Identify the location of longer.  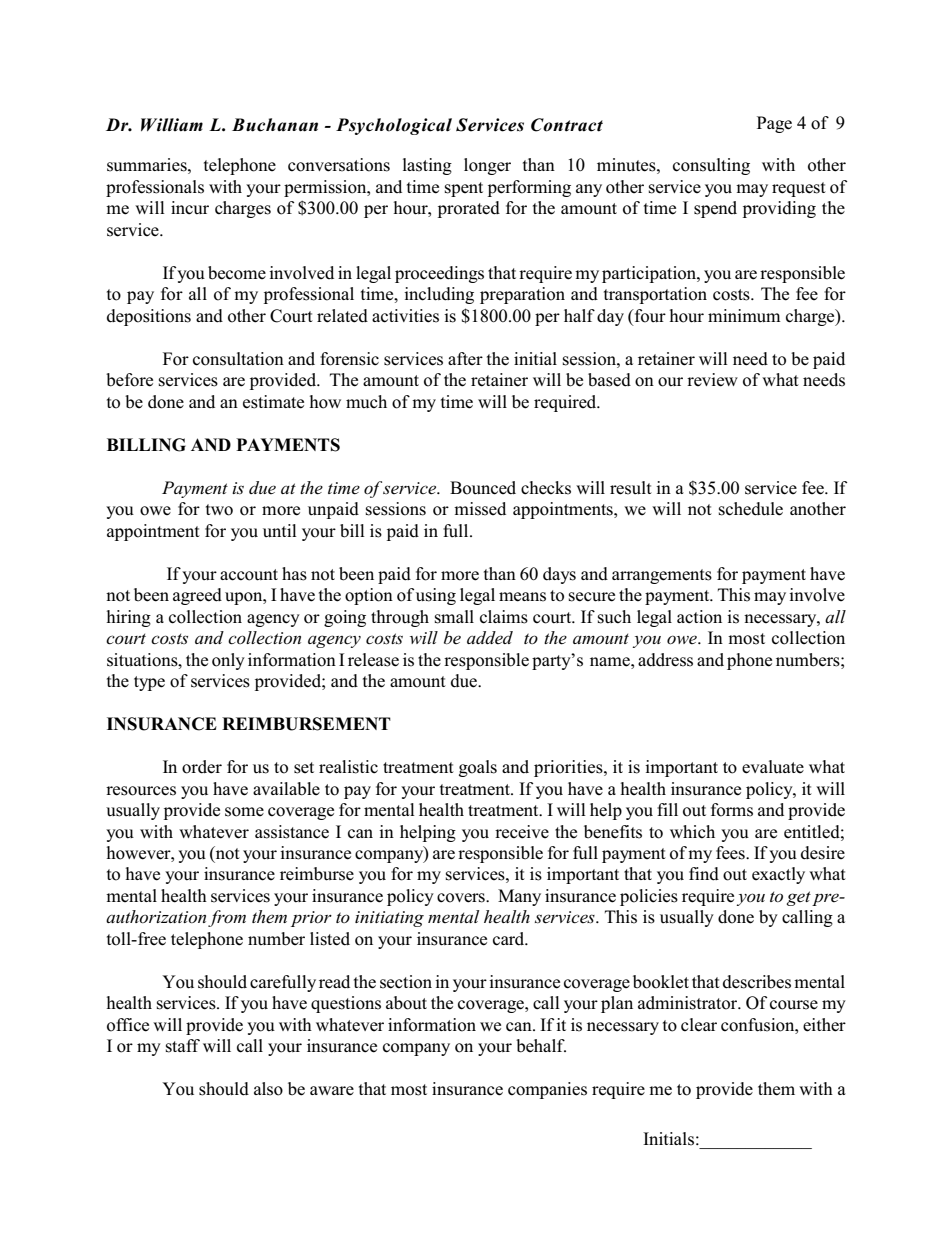
(487, 166).
